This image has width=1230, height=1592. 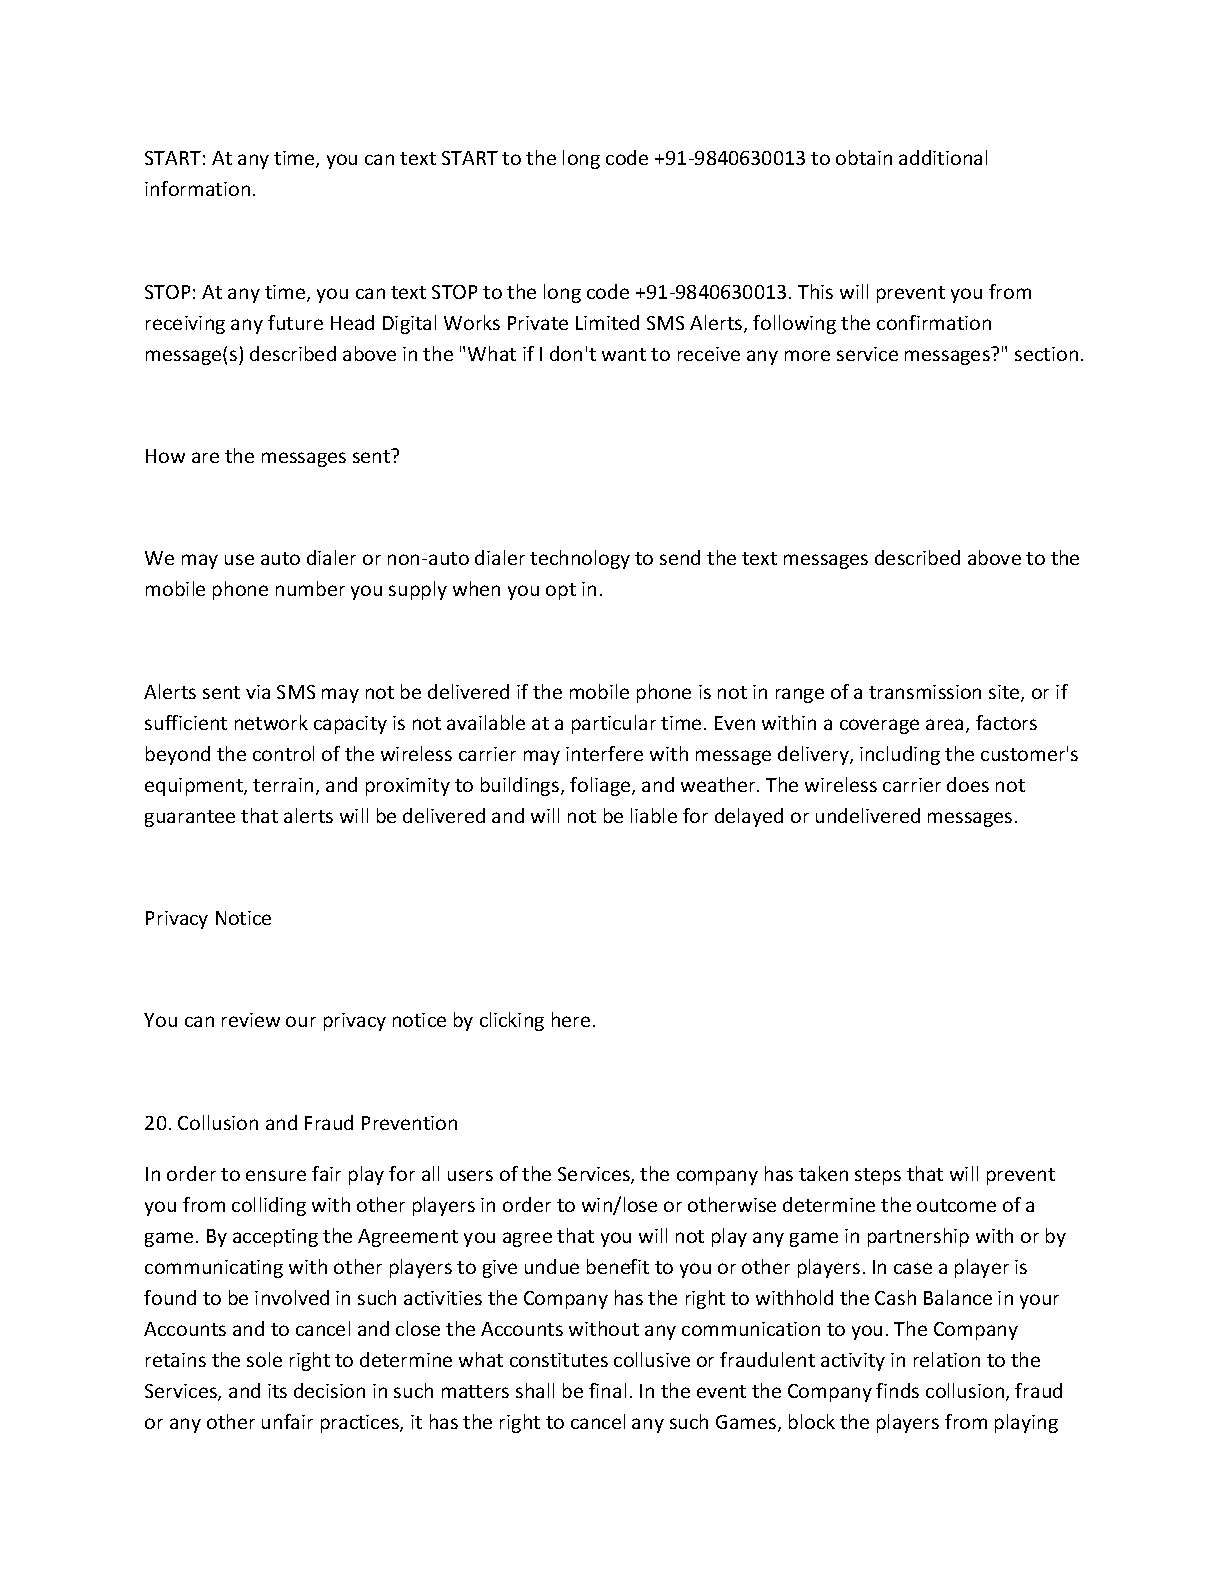 I want to click on information, so click(x=197, y=188).
